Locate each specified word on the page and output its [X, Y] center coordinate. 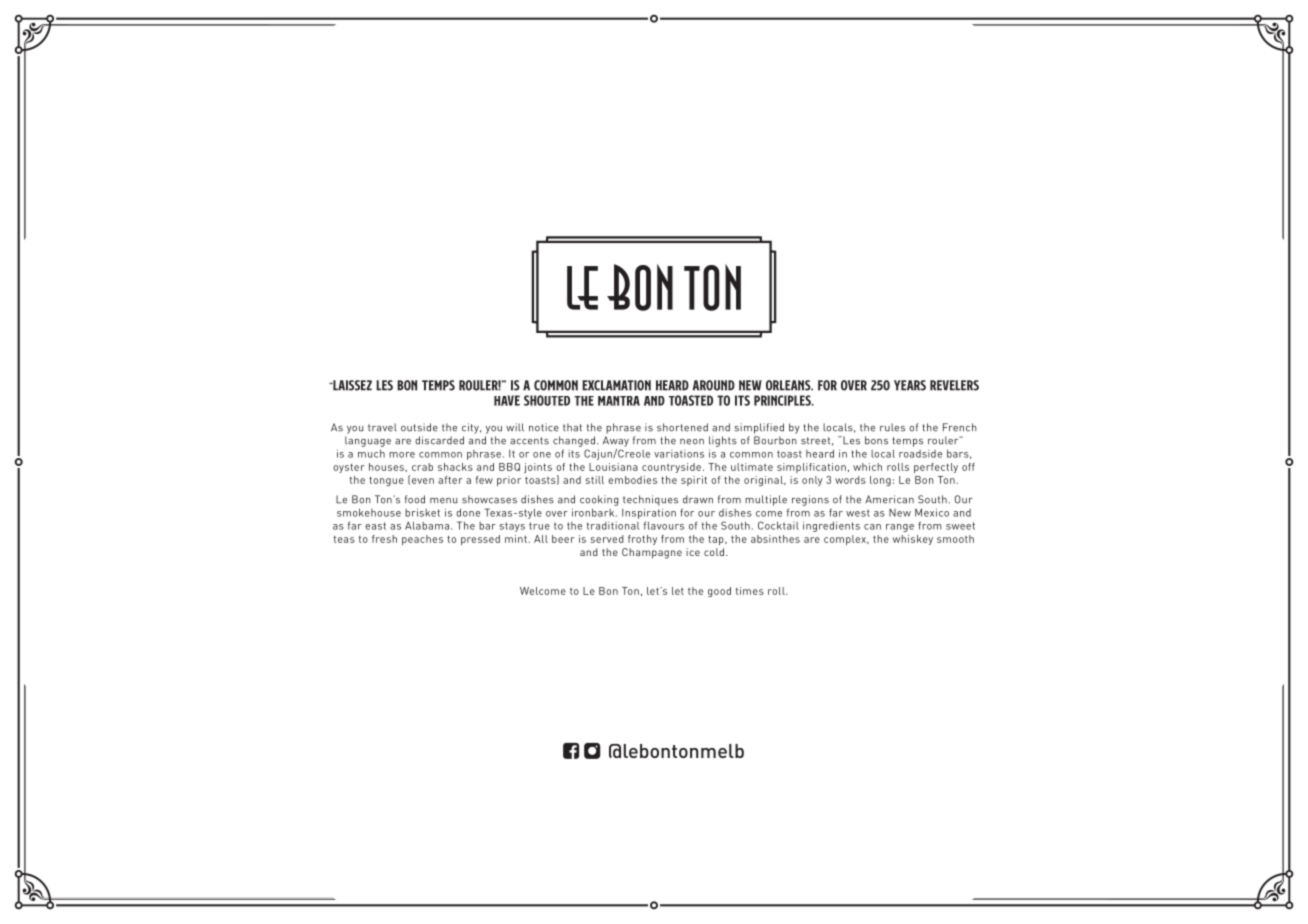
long [880, 481]
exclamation [616, 385]
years [910, 385]
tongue [386, 481]
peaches [422, 540]
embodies [632, 480]
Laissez [351, 385]
